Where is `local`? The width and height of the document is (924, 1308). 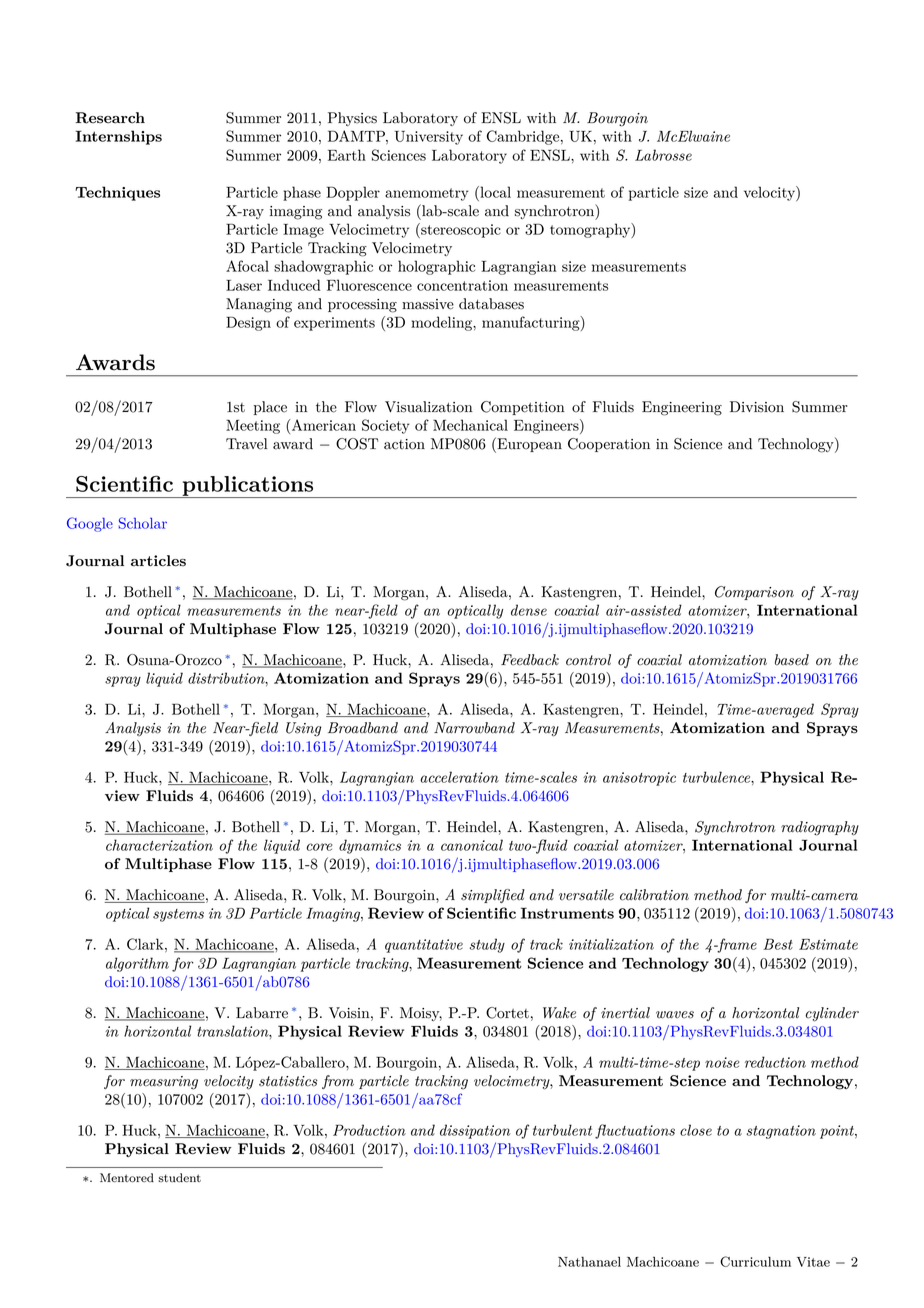 local is located at coordinates (494, 192).
